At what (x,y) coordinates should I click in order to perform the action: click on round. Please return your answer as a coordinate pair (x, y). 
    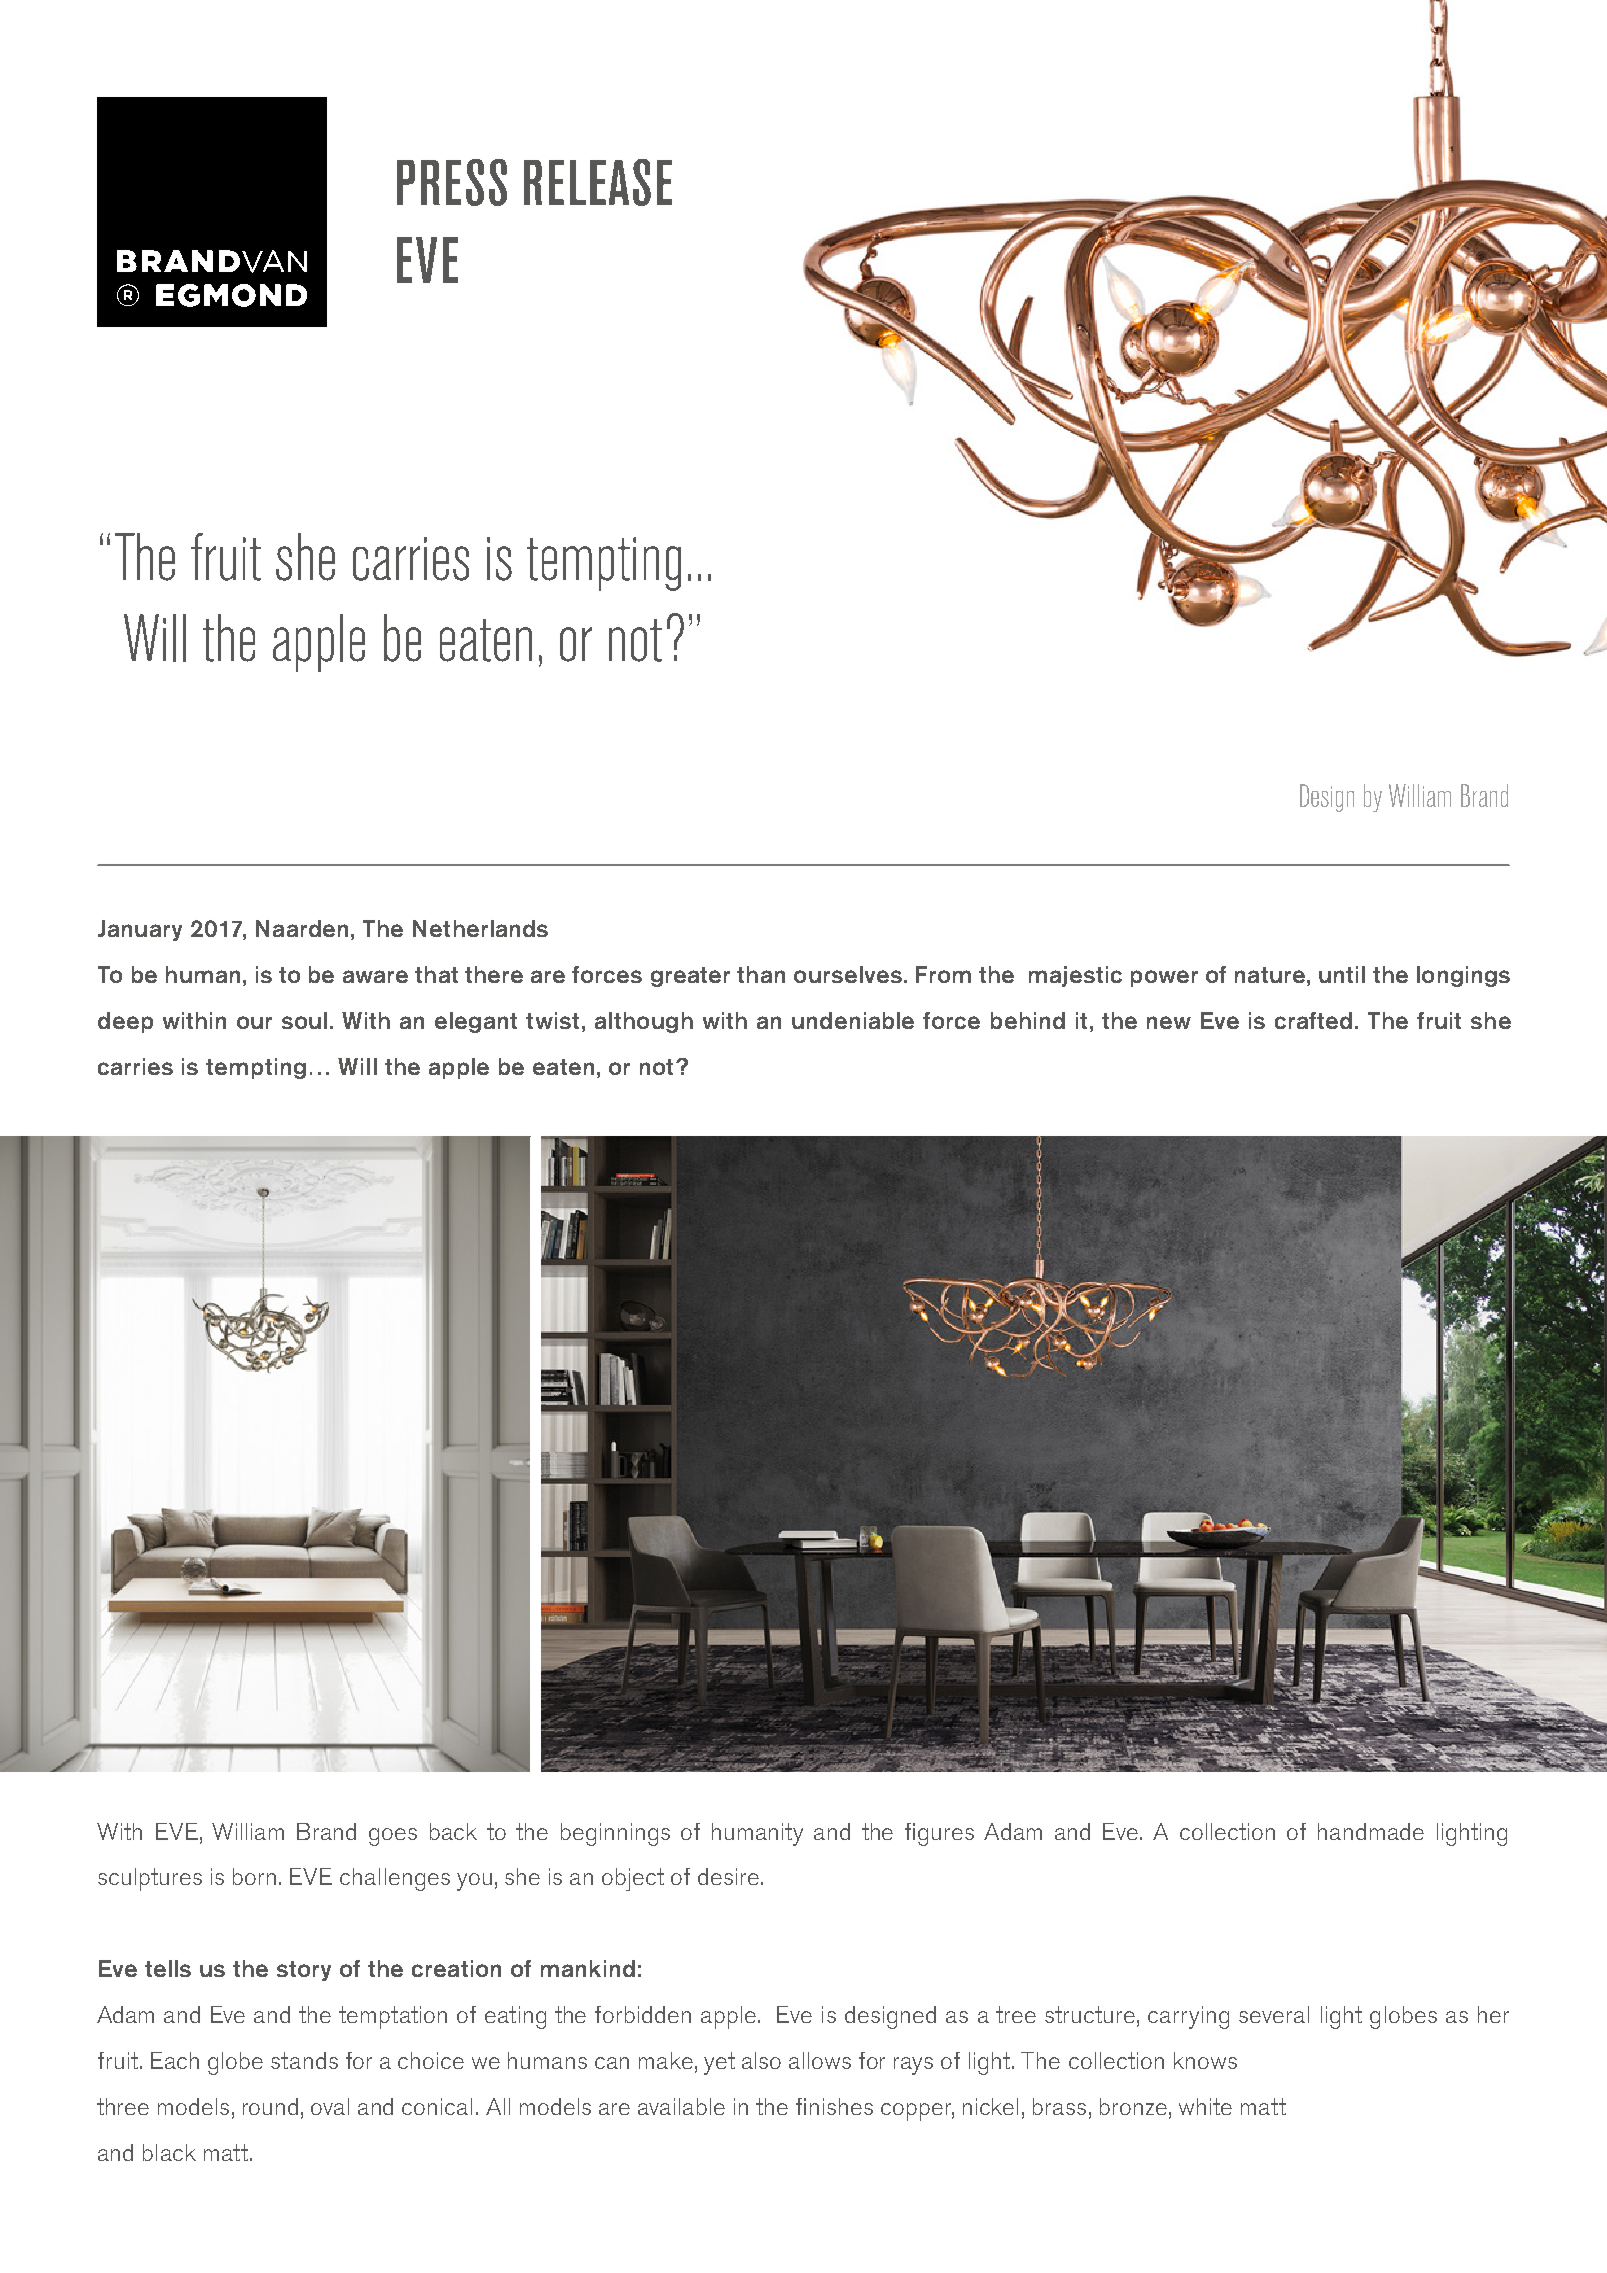
    Looking at the image, I should click on (270, 2106).
